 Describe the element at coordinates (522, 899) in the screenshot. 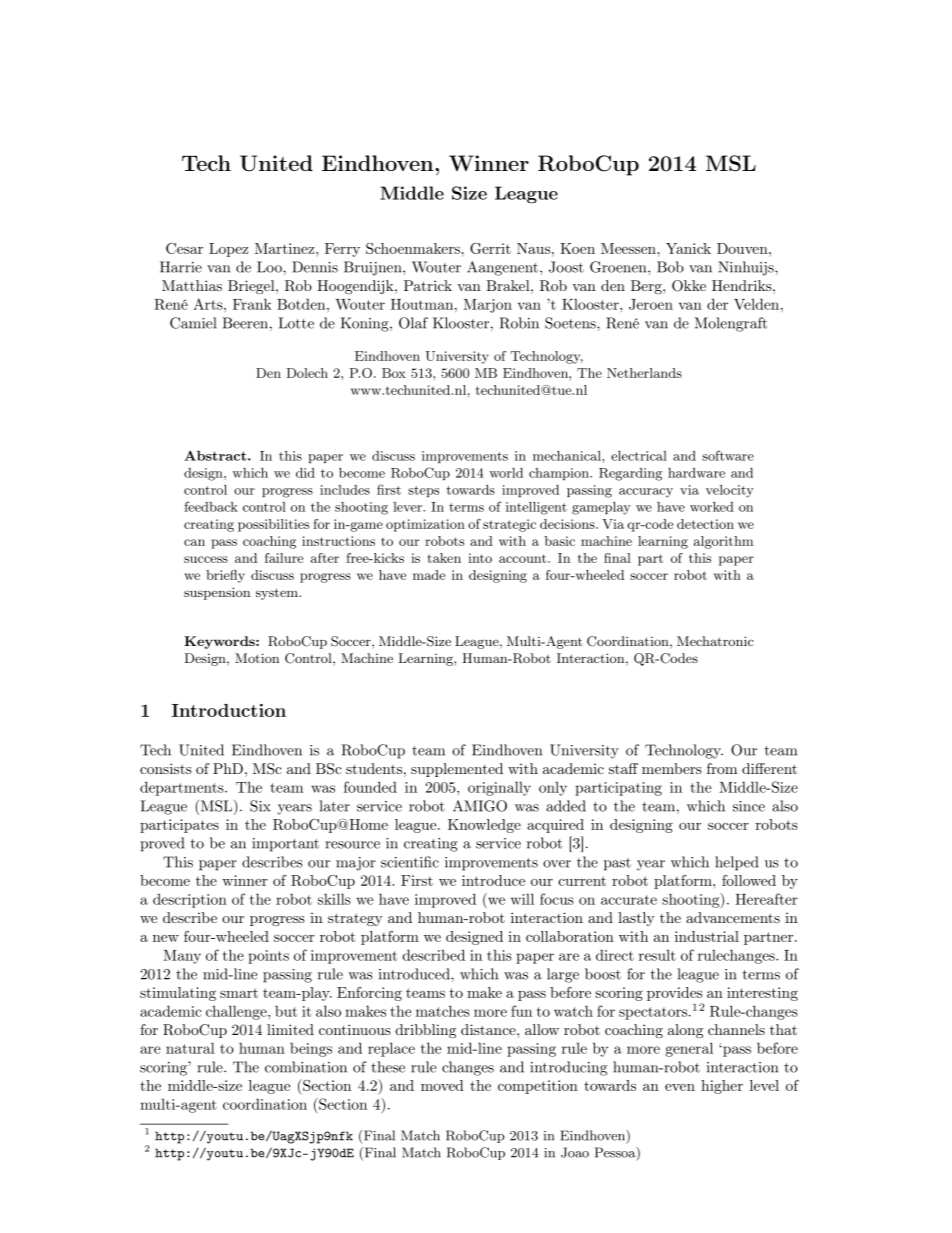

I see `will` at that location.
